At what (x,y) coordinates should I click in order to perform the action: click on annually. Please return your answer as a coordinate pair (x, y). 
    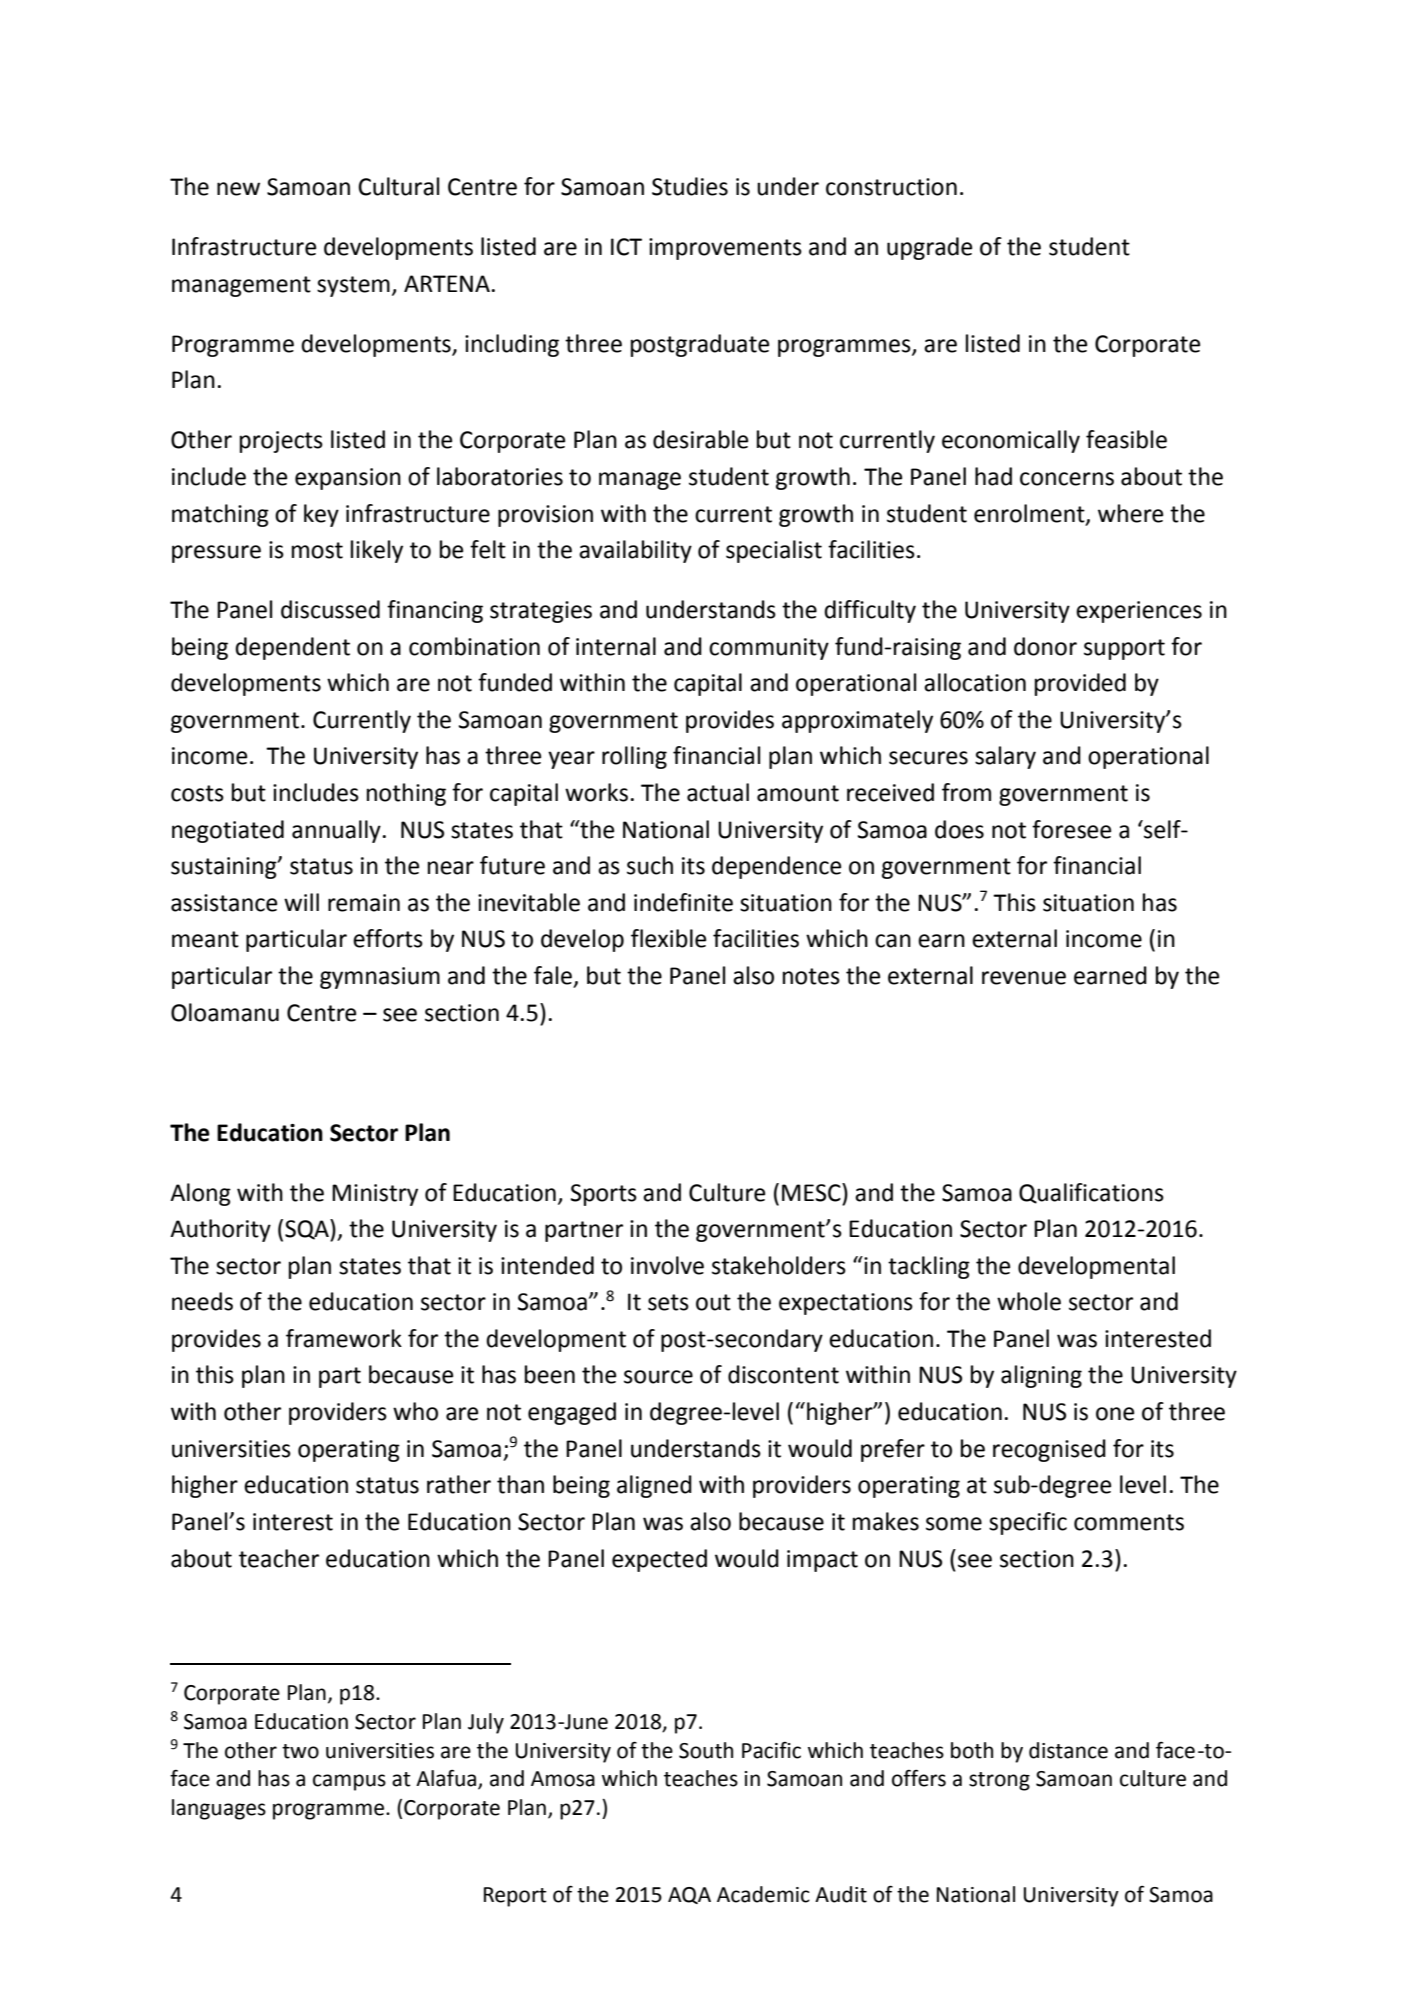
    Looking at the image, I should click on (336, 831).
